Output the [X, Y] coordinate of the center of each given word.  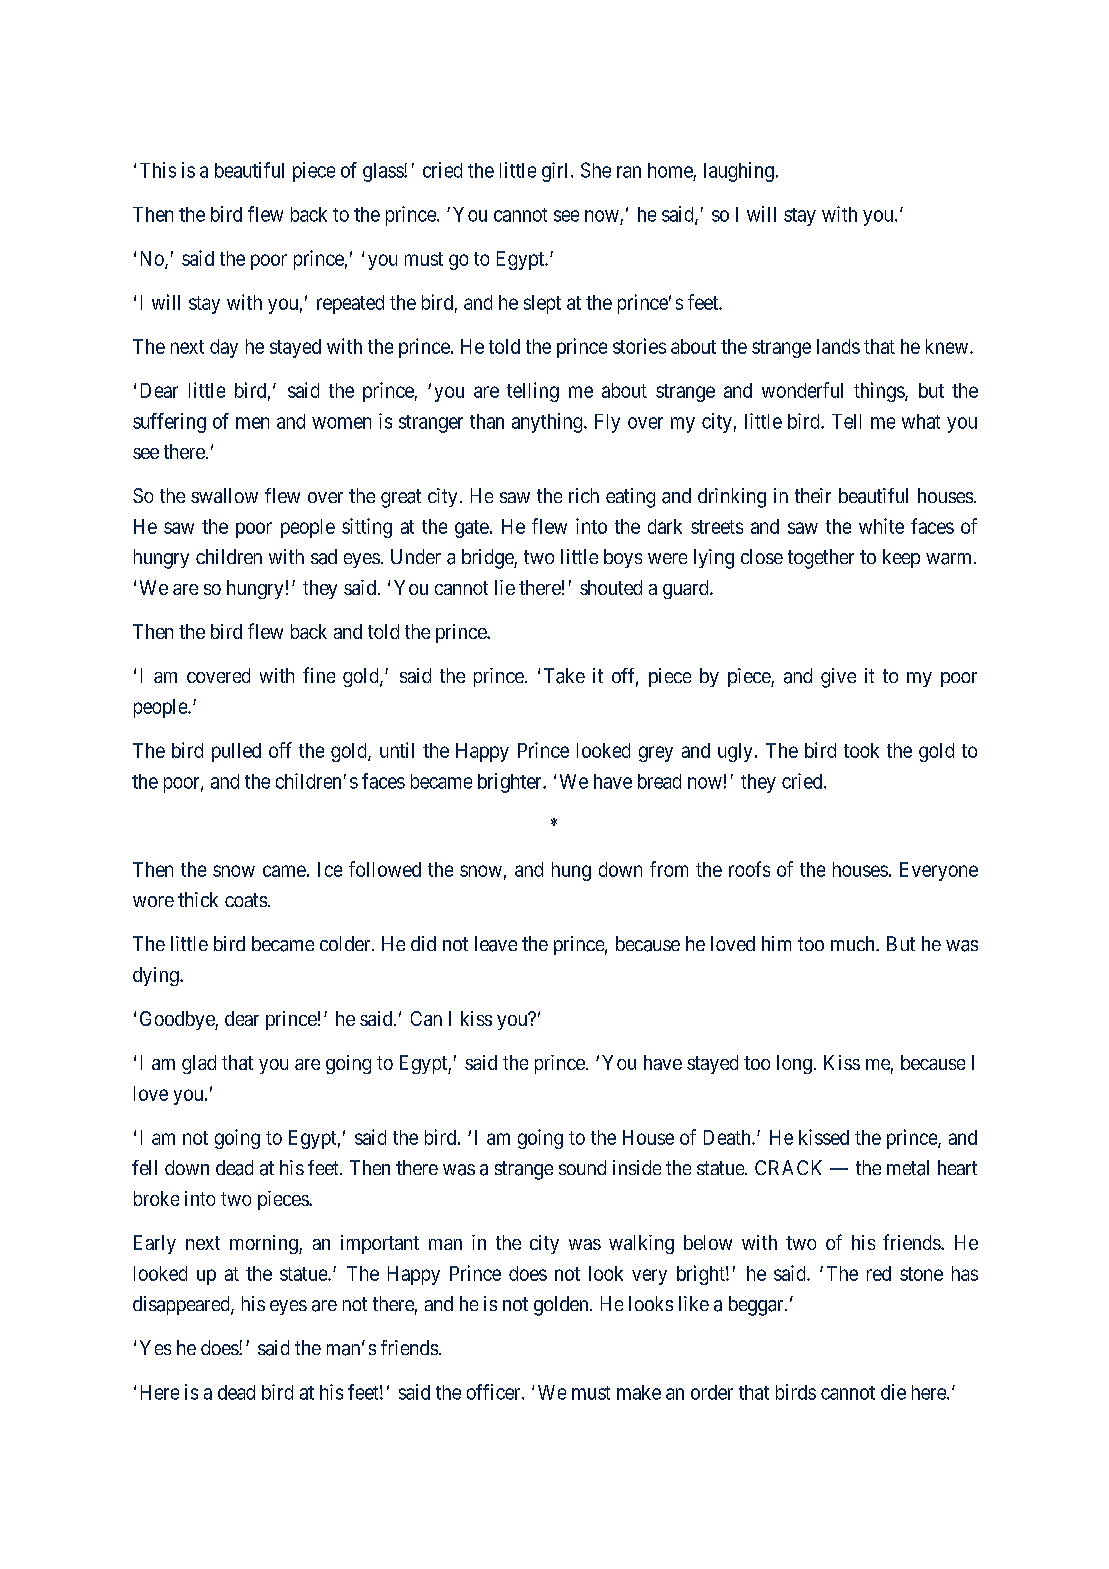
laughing [739, 172]
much [854, 943]
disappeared [182, 1305]
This [158, 170]
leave [496, 944]
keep [901, 558]
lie [505, 587]
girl [557, 172]
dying [157, 976]
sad [324, 557]
